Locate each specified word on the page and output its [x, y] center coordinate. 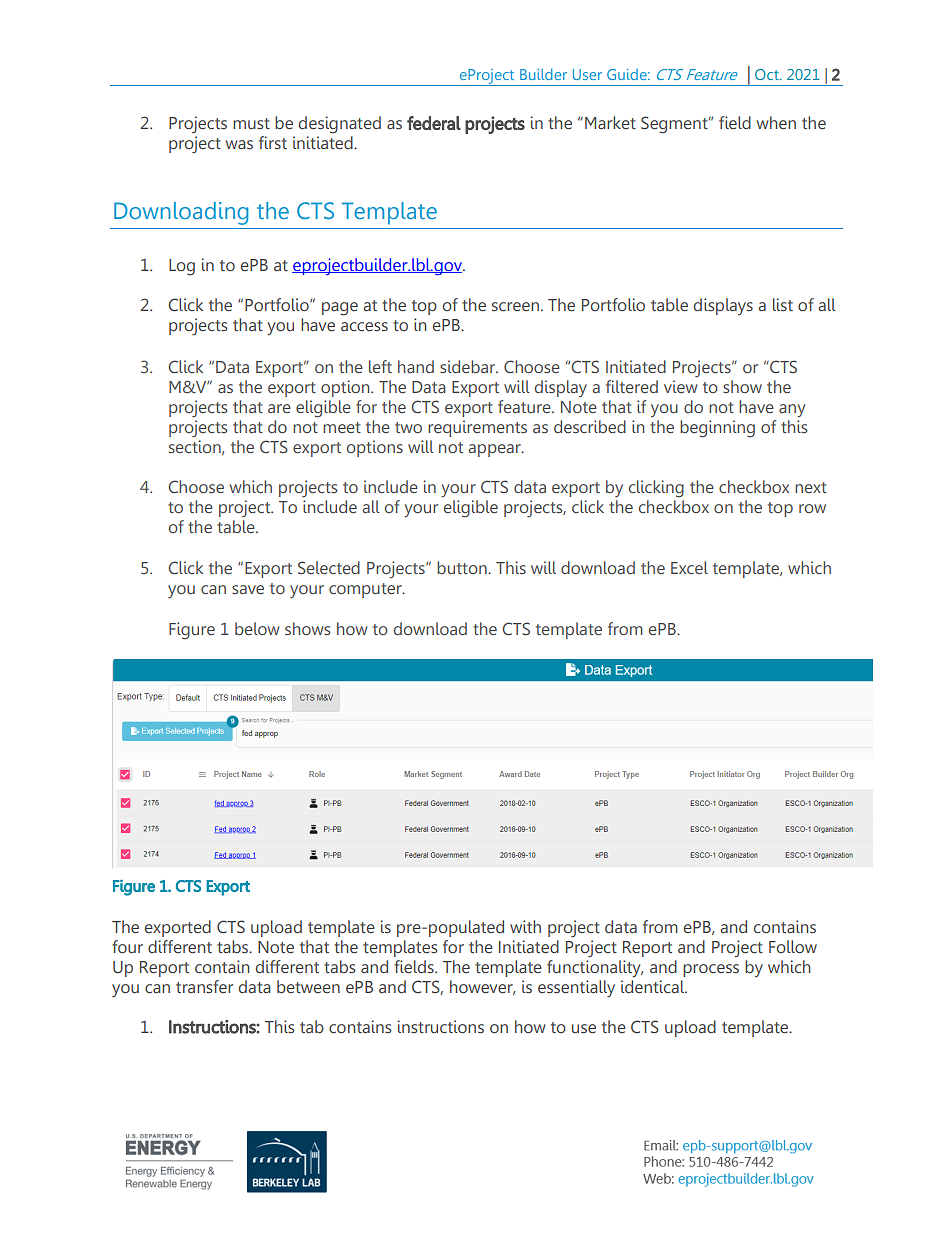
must [251, 123]
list [783, 304]
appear [495, 450]
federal [434, 123]
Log [182, 267]
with [525, 926]
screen [515, 306]
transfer [204, 986]
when [776, 122]
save [248, 589]
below [257, 628]
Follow [793, 946]
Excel [689, 567]
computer [366, 590]
